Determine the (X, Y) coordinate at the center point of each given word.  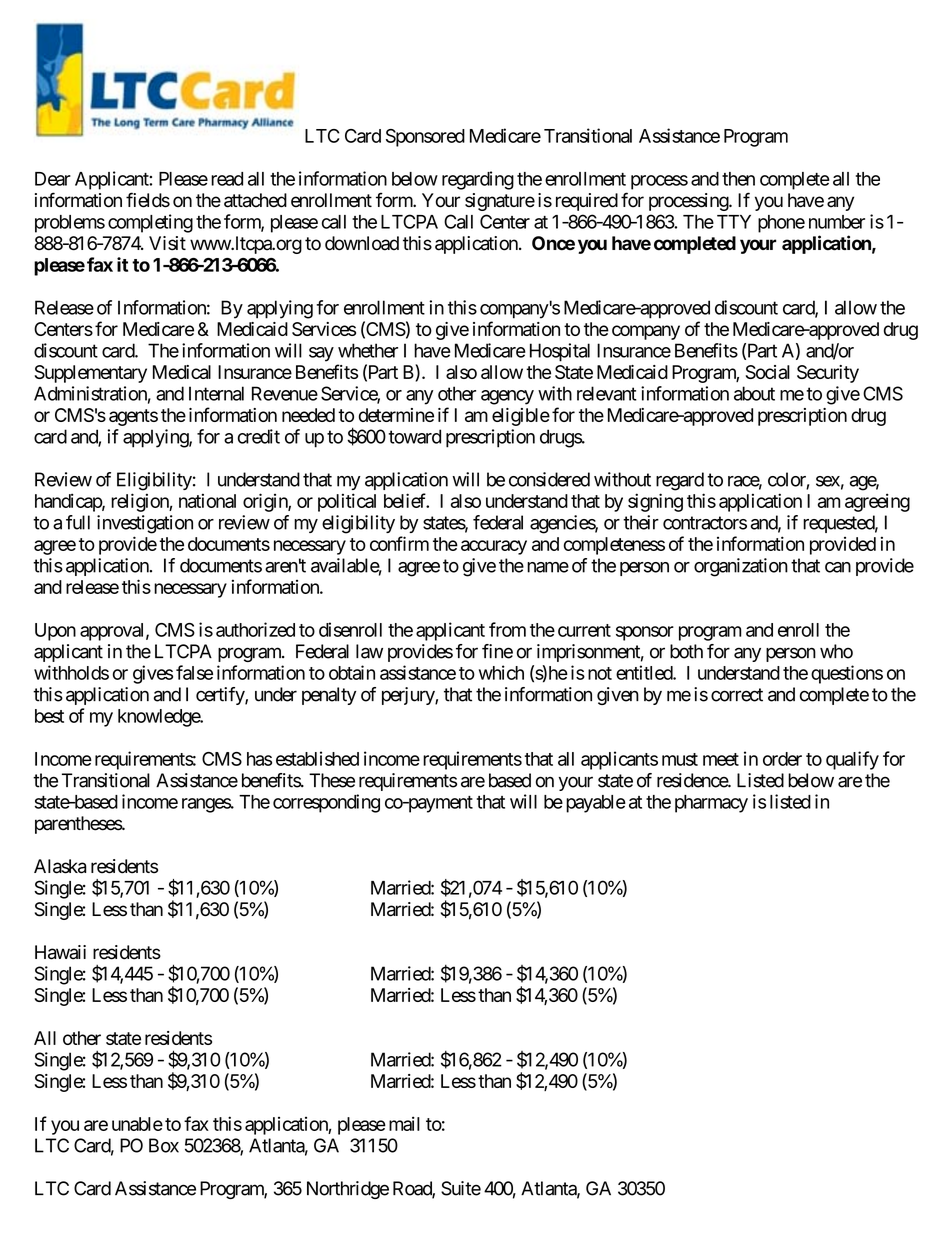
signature (500, 202)
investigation (145, 524)
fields (148, 200)
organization (741, 567)
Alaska (60, 866)
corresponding (326, 803)
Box (164, 1145)
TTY (734, 222)
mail (404, 1123)
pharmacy (711, 804)
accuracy (494, 547)
